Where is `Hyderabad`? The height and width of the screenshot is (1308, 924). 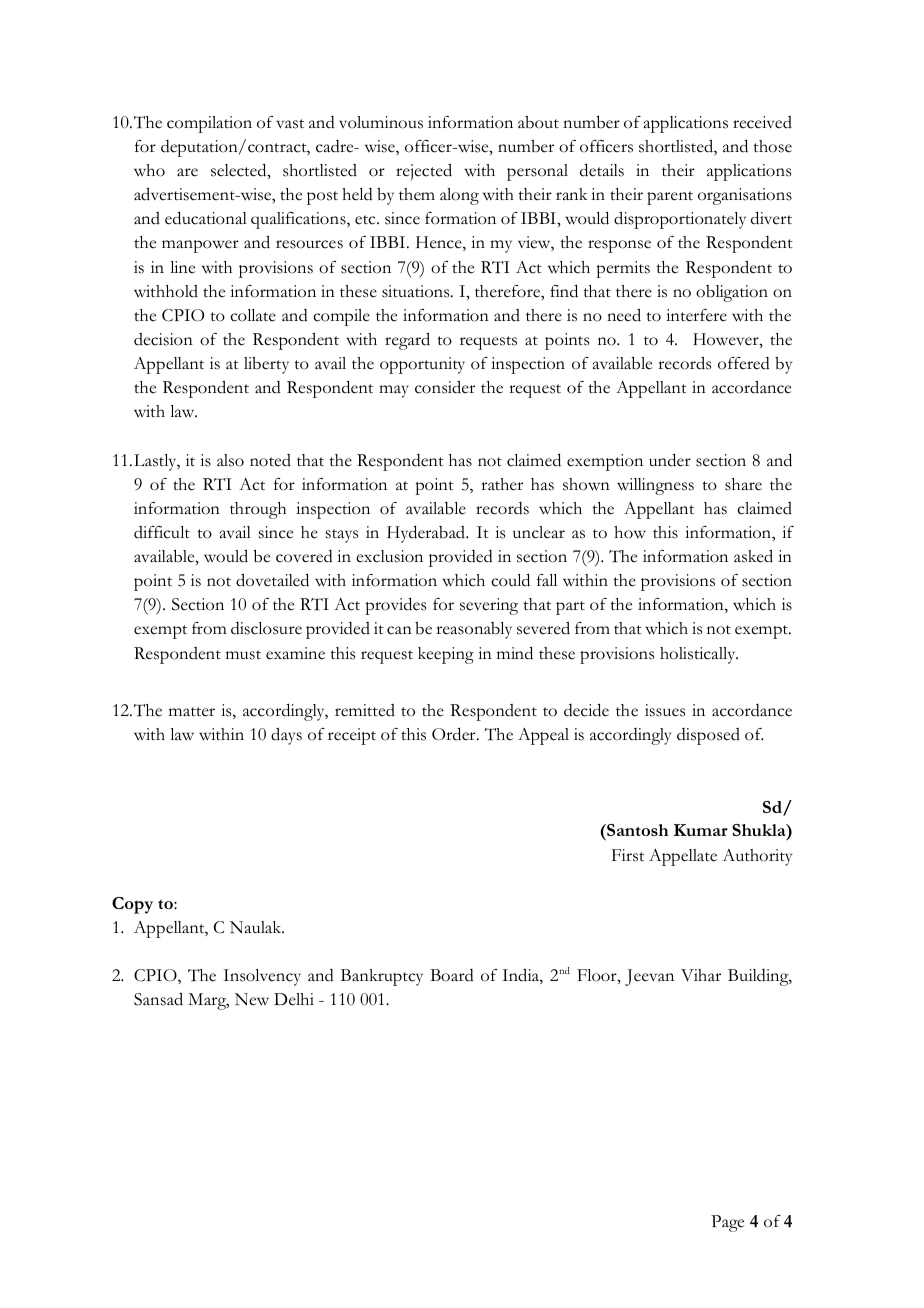 Hyderabad is located at coordinates (427, 534).
